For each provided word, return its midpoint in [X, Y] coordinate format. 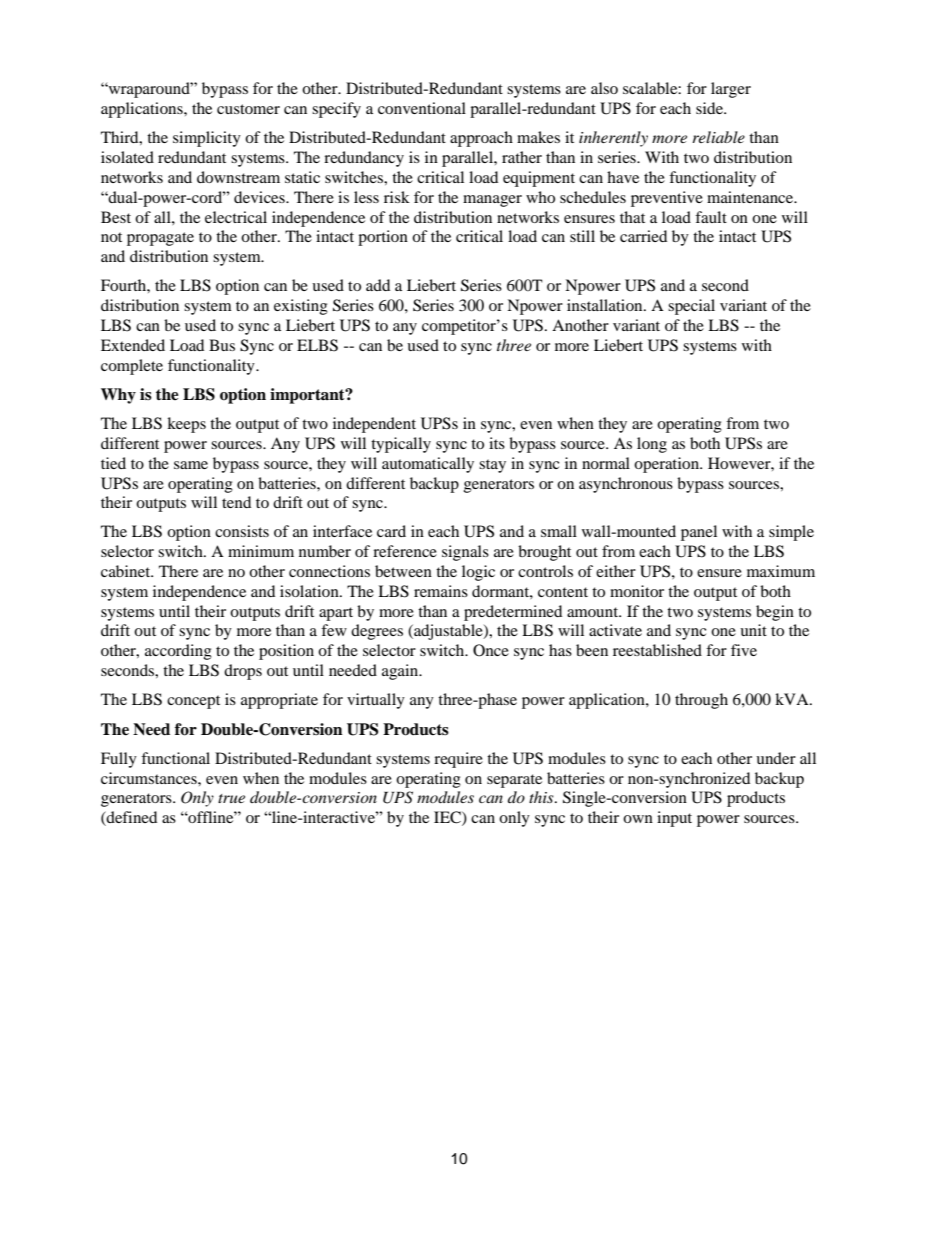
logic [478, 573]
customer [248, 109]
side [710, 108]
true [231, 798]
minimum [261, 551]
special [691, 307]
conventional [422, 108]
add [378, 285]
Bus [222, 345]
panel [699, 533]
